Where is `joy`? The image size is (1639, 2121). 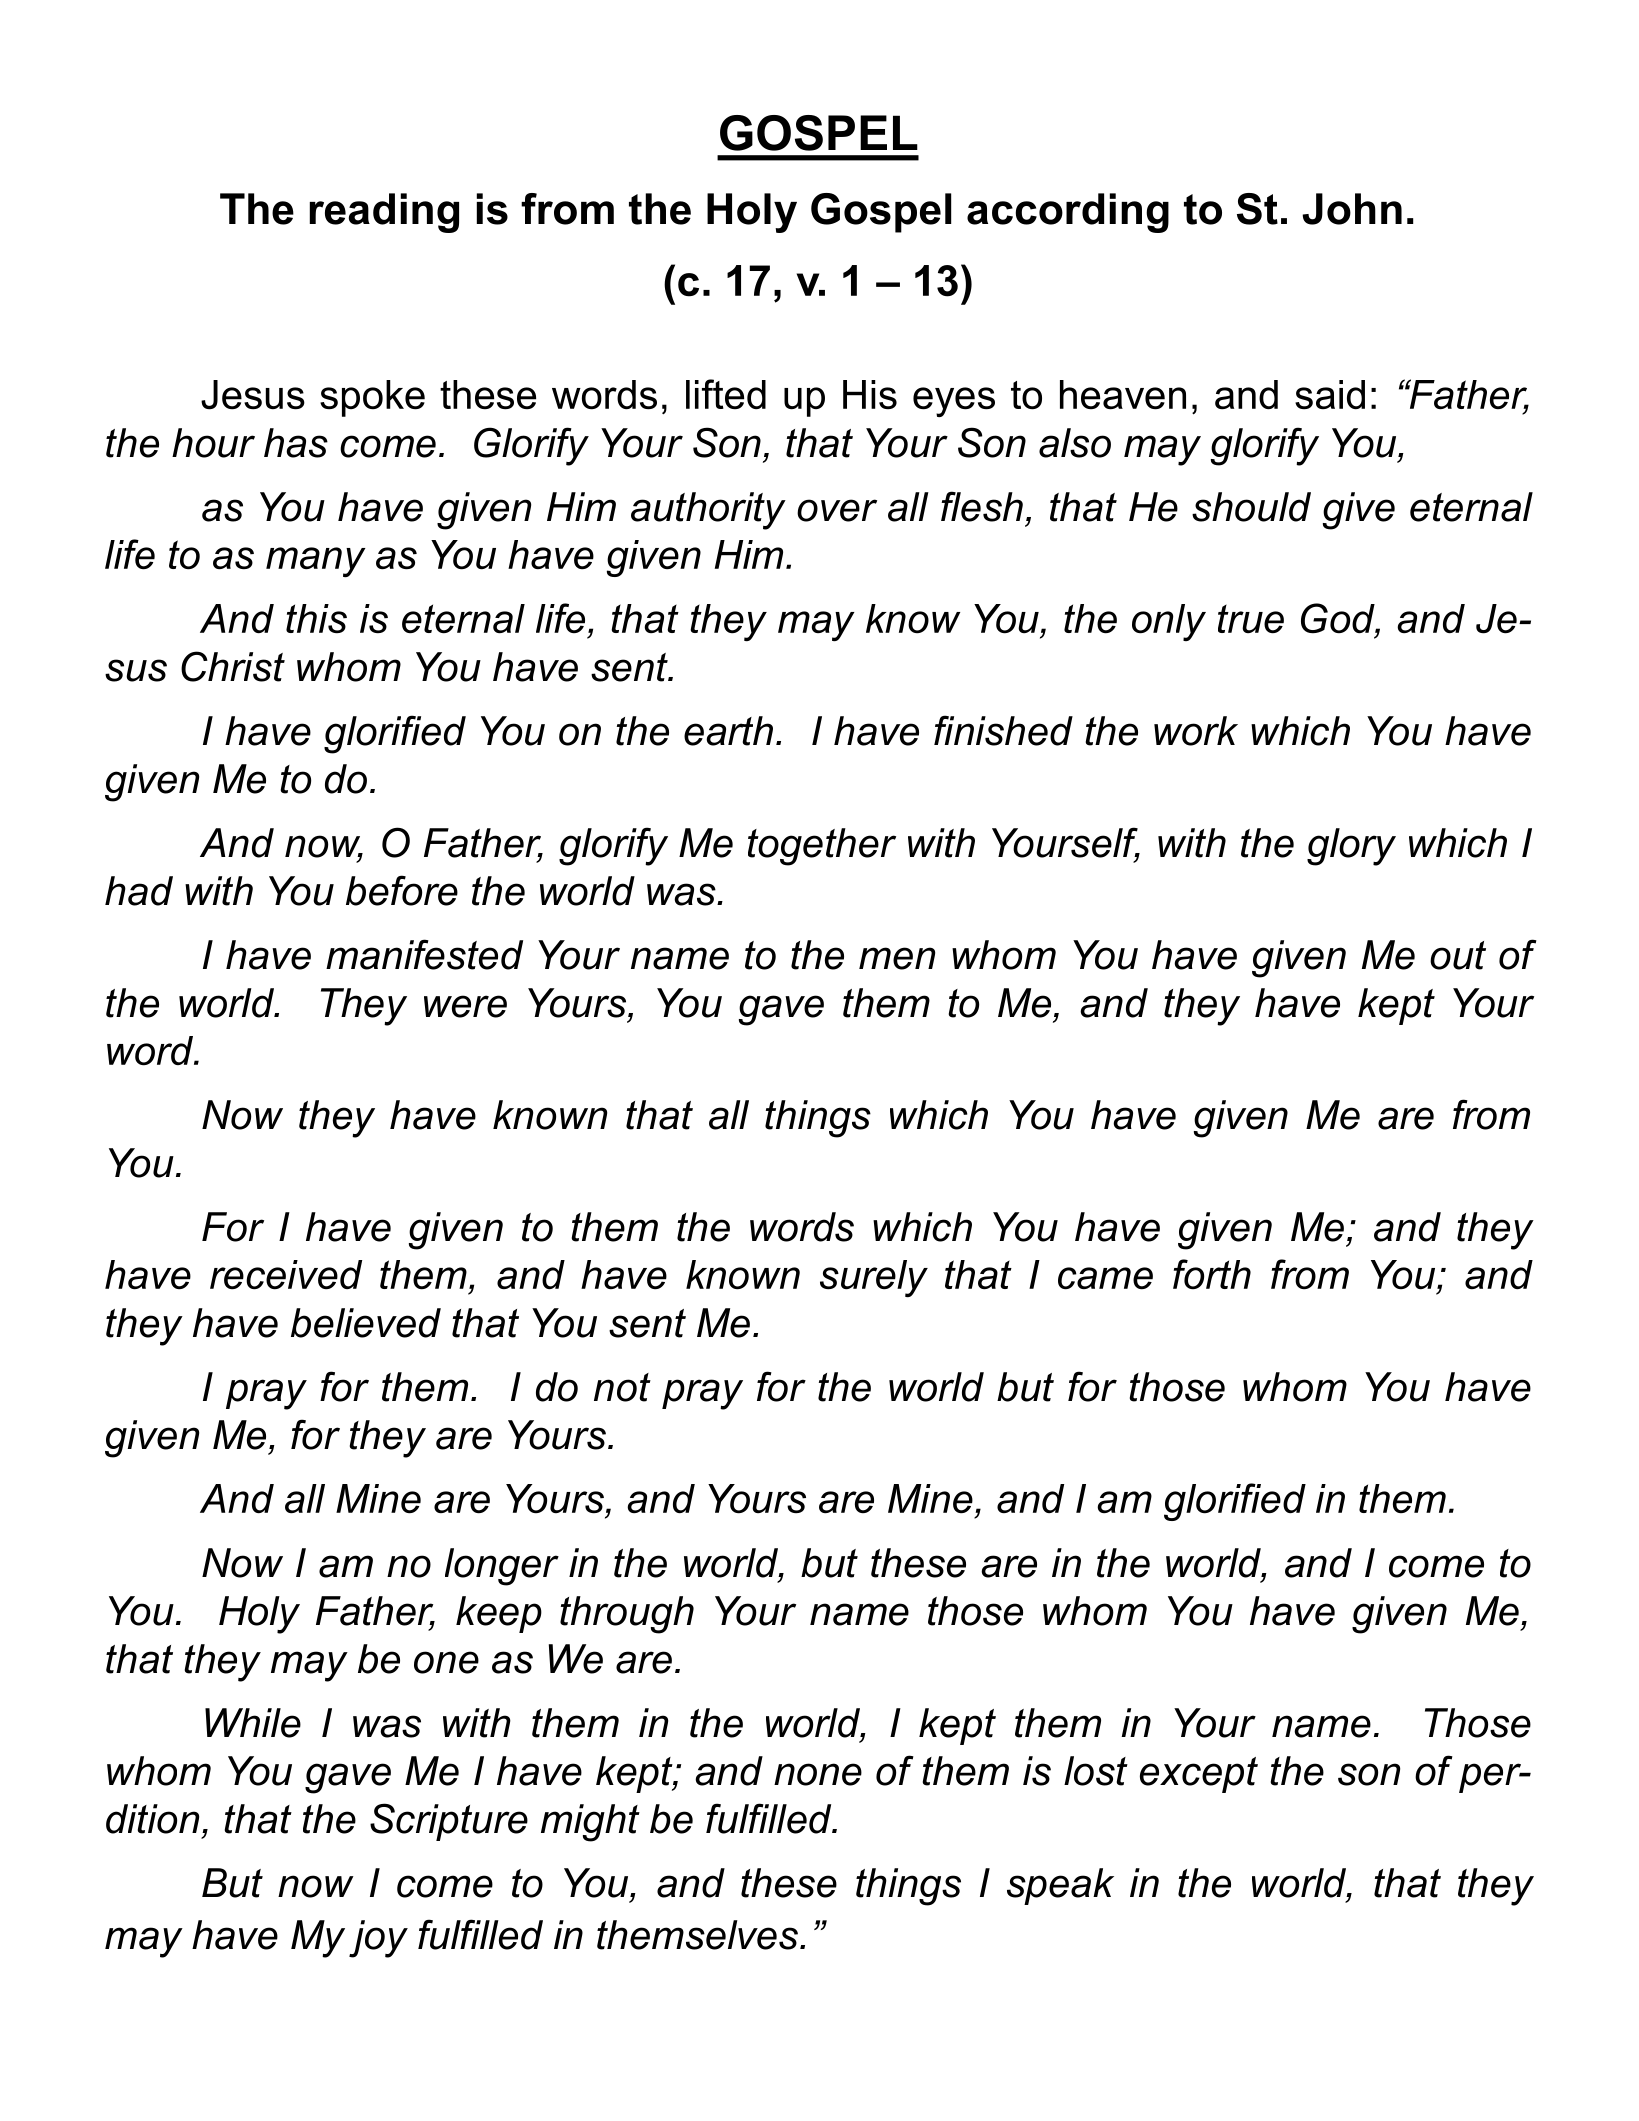 joy is located at coordinates (378, 1939).
